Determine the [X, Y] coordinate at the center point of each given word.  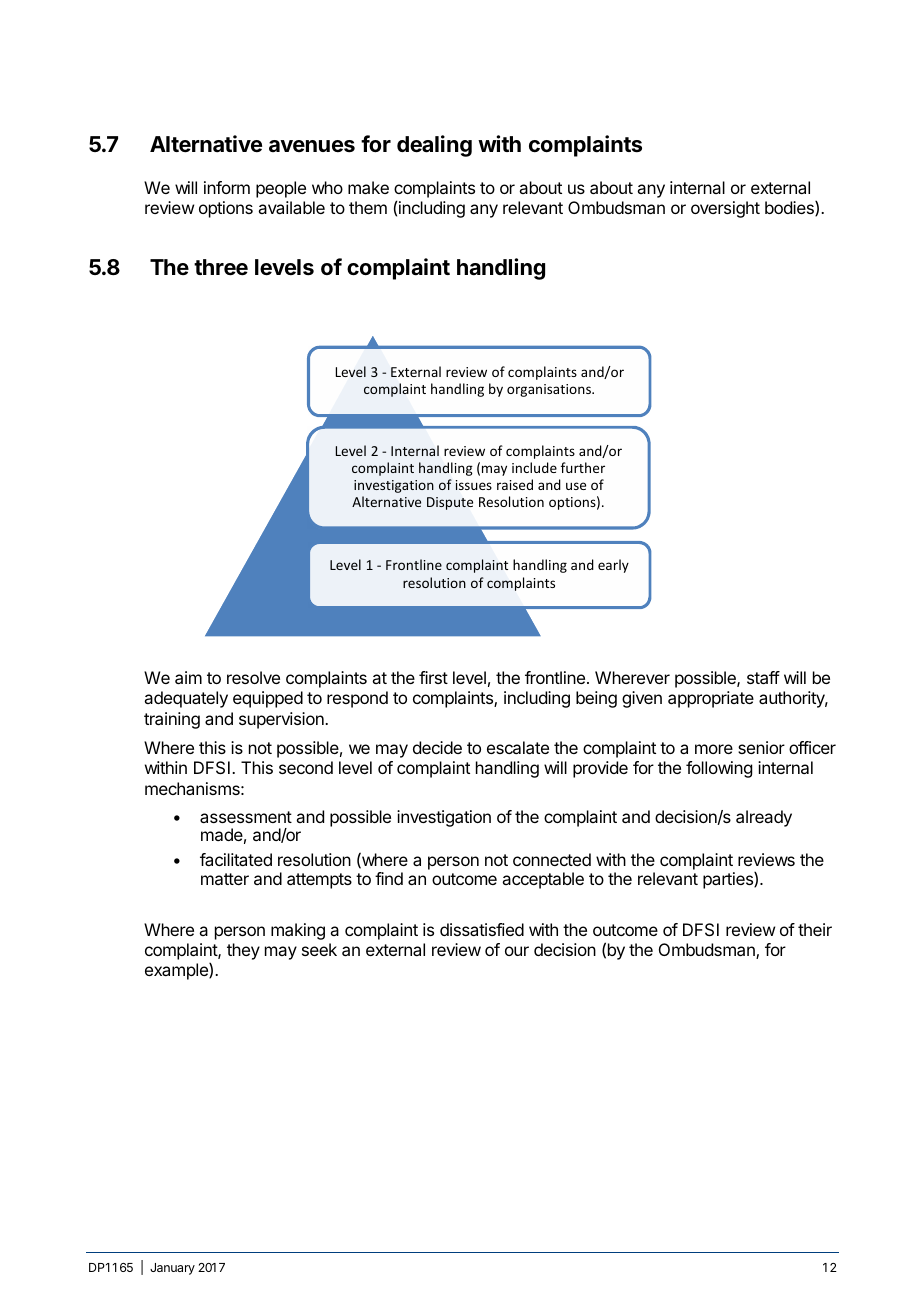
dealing [434, 146]
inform [227, 187]
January [172, 1269]
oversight [725, 209]
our [517, 951]
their [815, 929]
